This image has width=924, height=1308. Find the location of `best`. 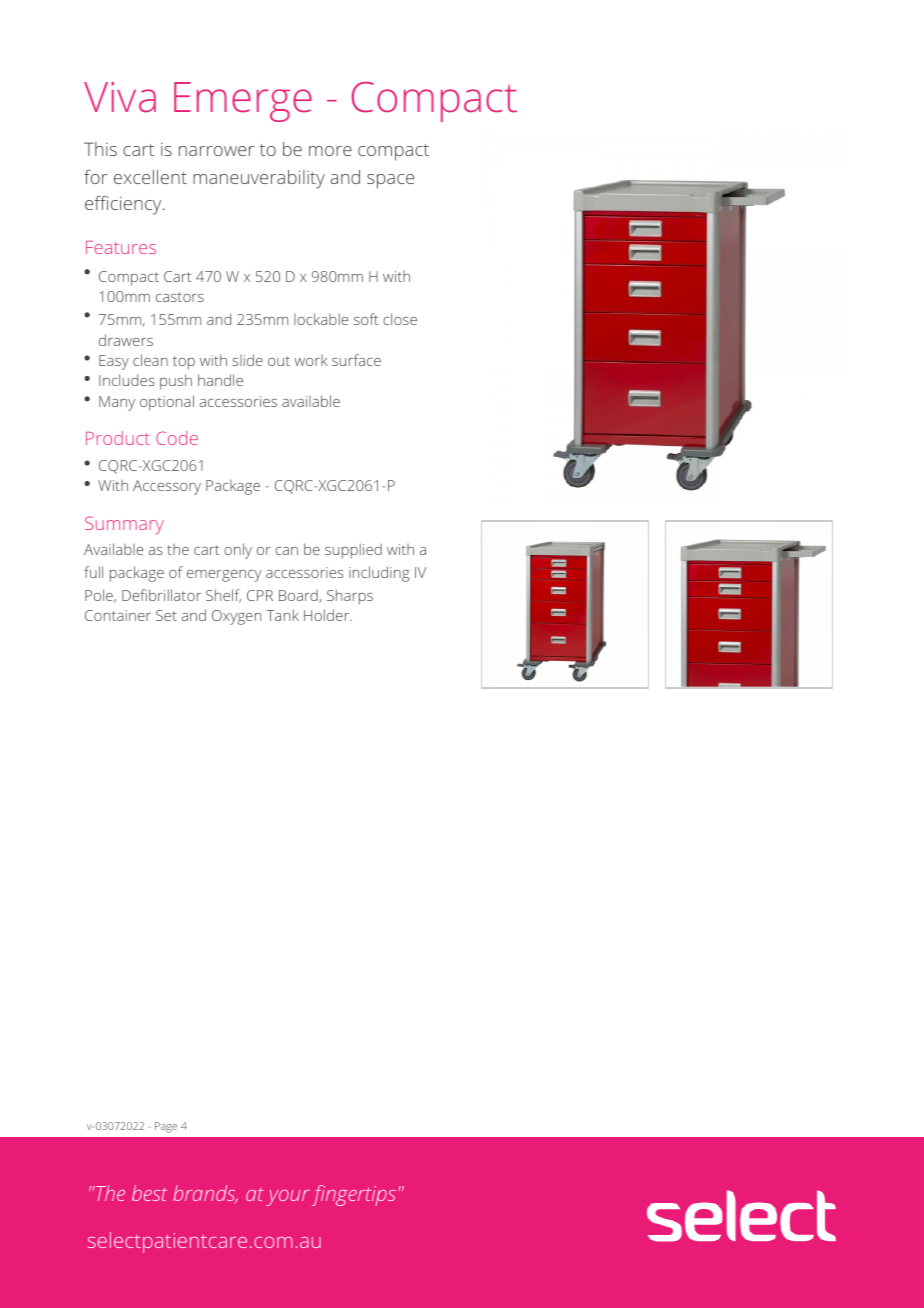

best is located at coordinates (149, 1193).
